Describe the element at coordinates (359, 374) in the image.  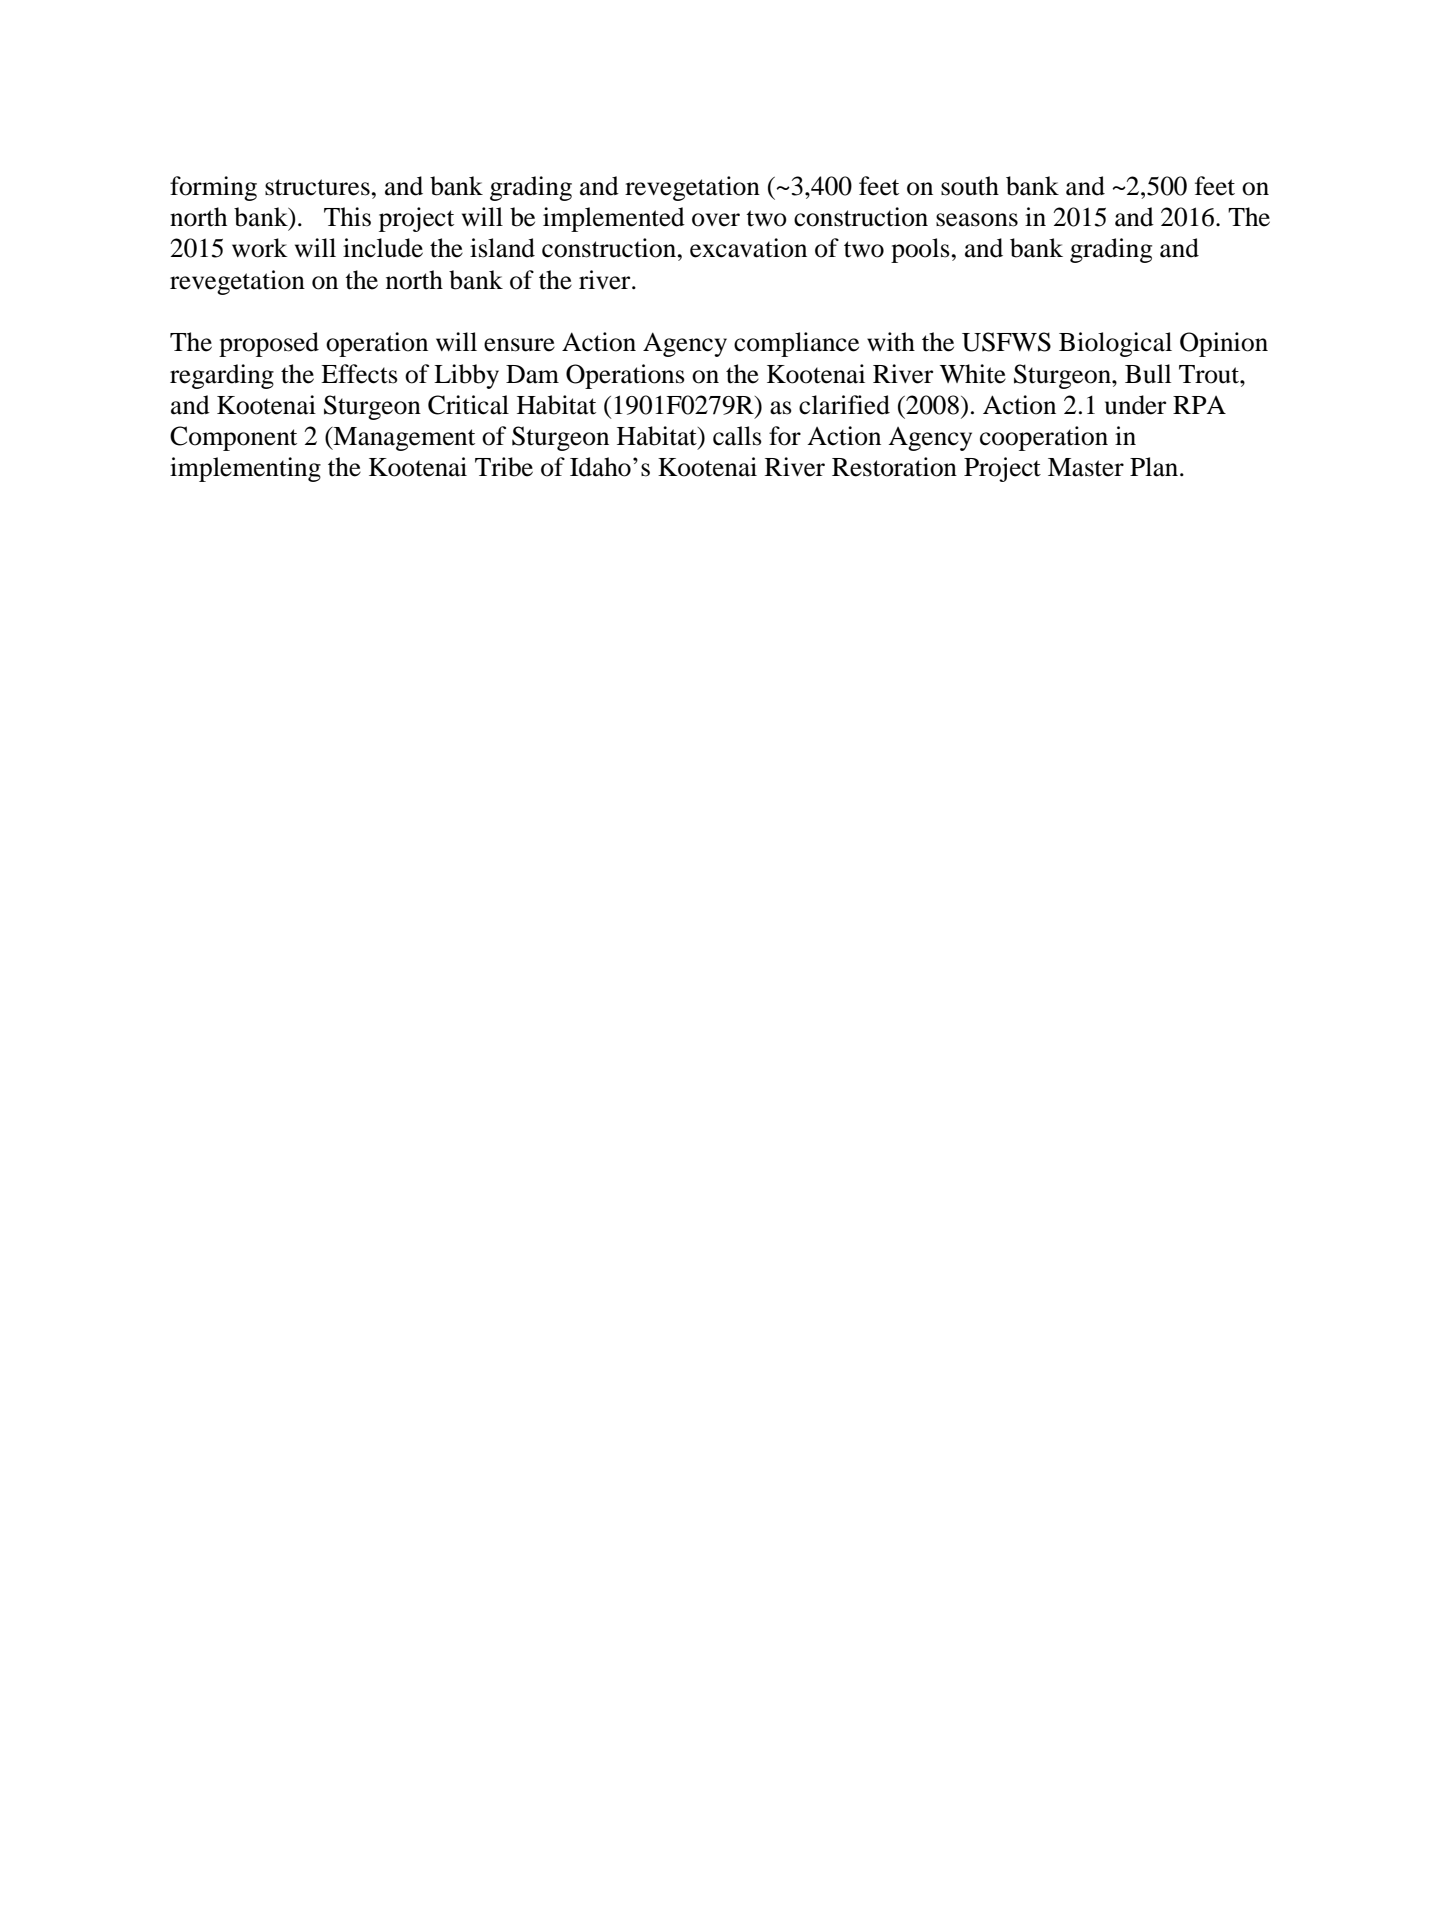
I see `Effects` at that location.
